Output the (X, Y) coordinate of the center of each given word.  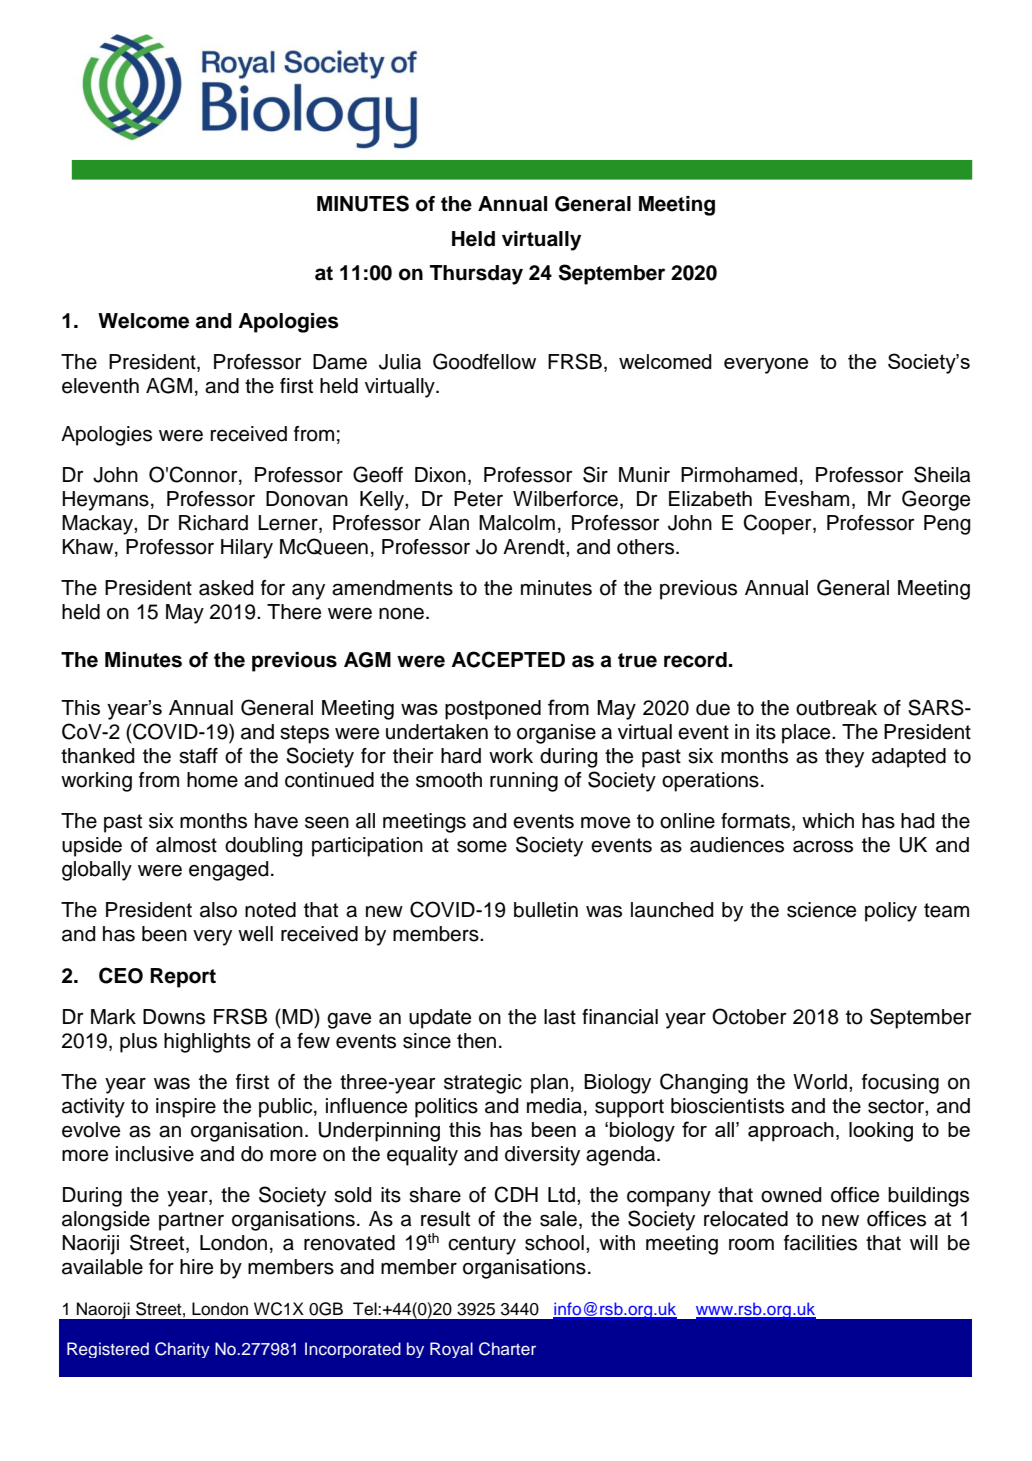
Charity (182, 1350)
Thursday (476, 275)
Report (183, 978)
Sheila (942, 474)
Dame (340, 362)
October (749, 1016)
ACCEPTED (508, 659)
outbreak (836, 708)
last (560, 1017)
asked (226, 588)
